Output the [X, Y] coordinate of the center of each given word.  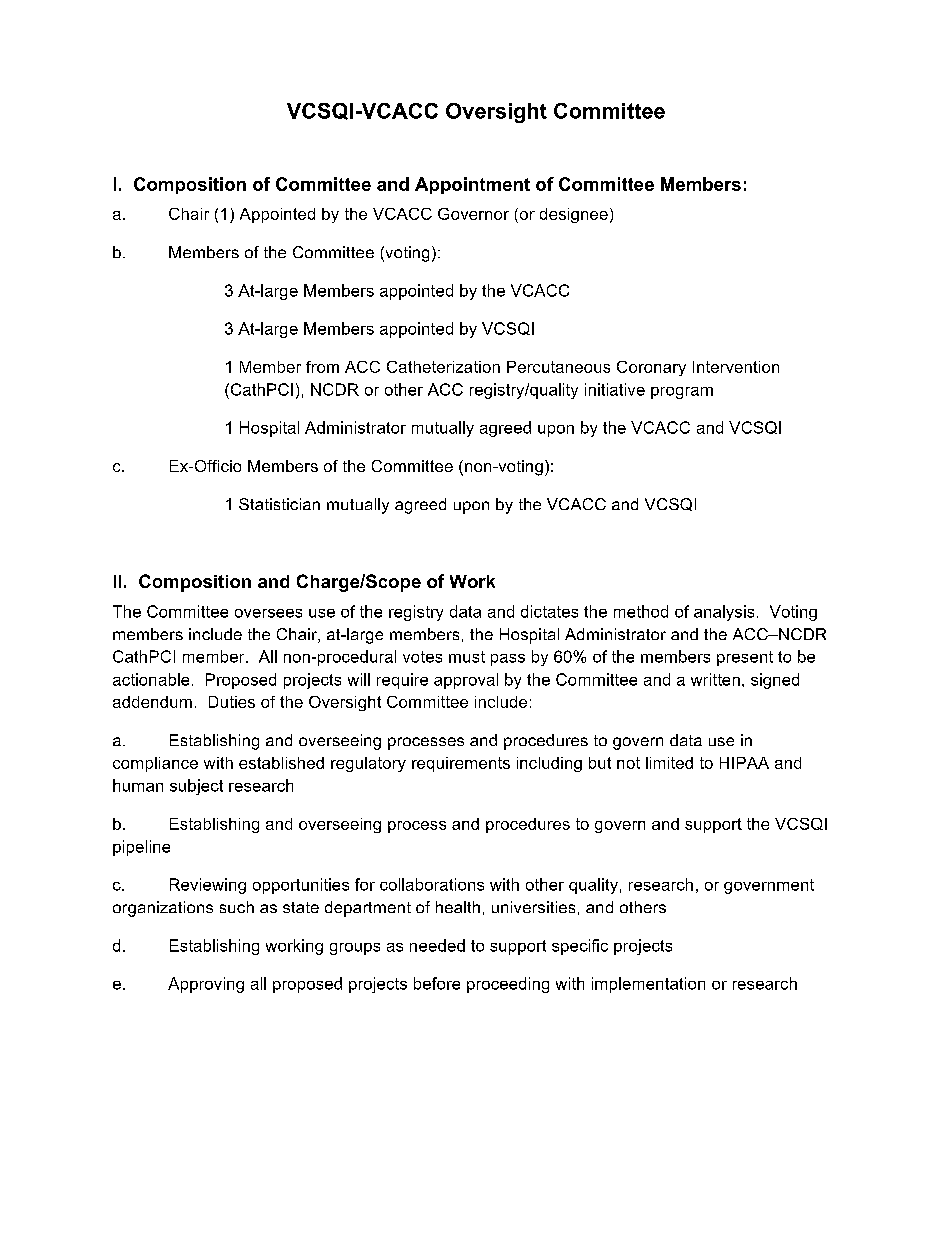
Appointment [472, 185]
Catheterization [443, 367]
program [682, 393]
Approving [206, 985]
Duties [232, 702]
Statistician [279, 504]
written [715, 679]
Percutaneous [558, 367]
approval [466, 681]
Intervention [736, 367]
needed [437, 945]
